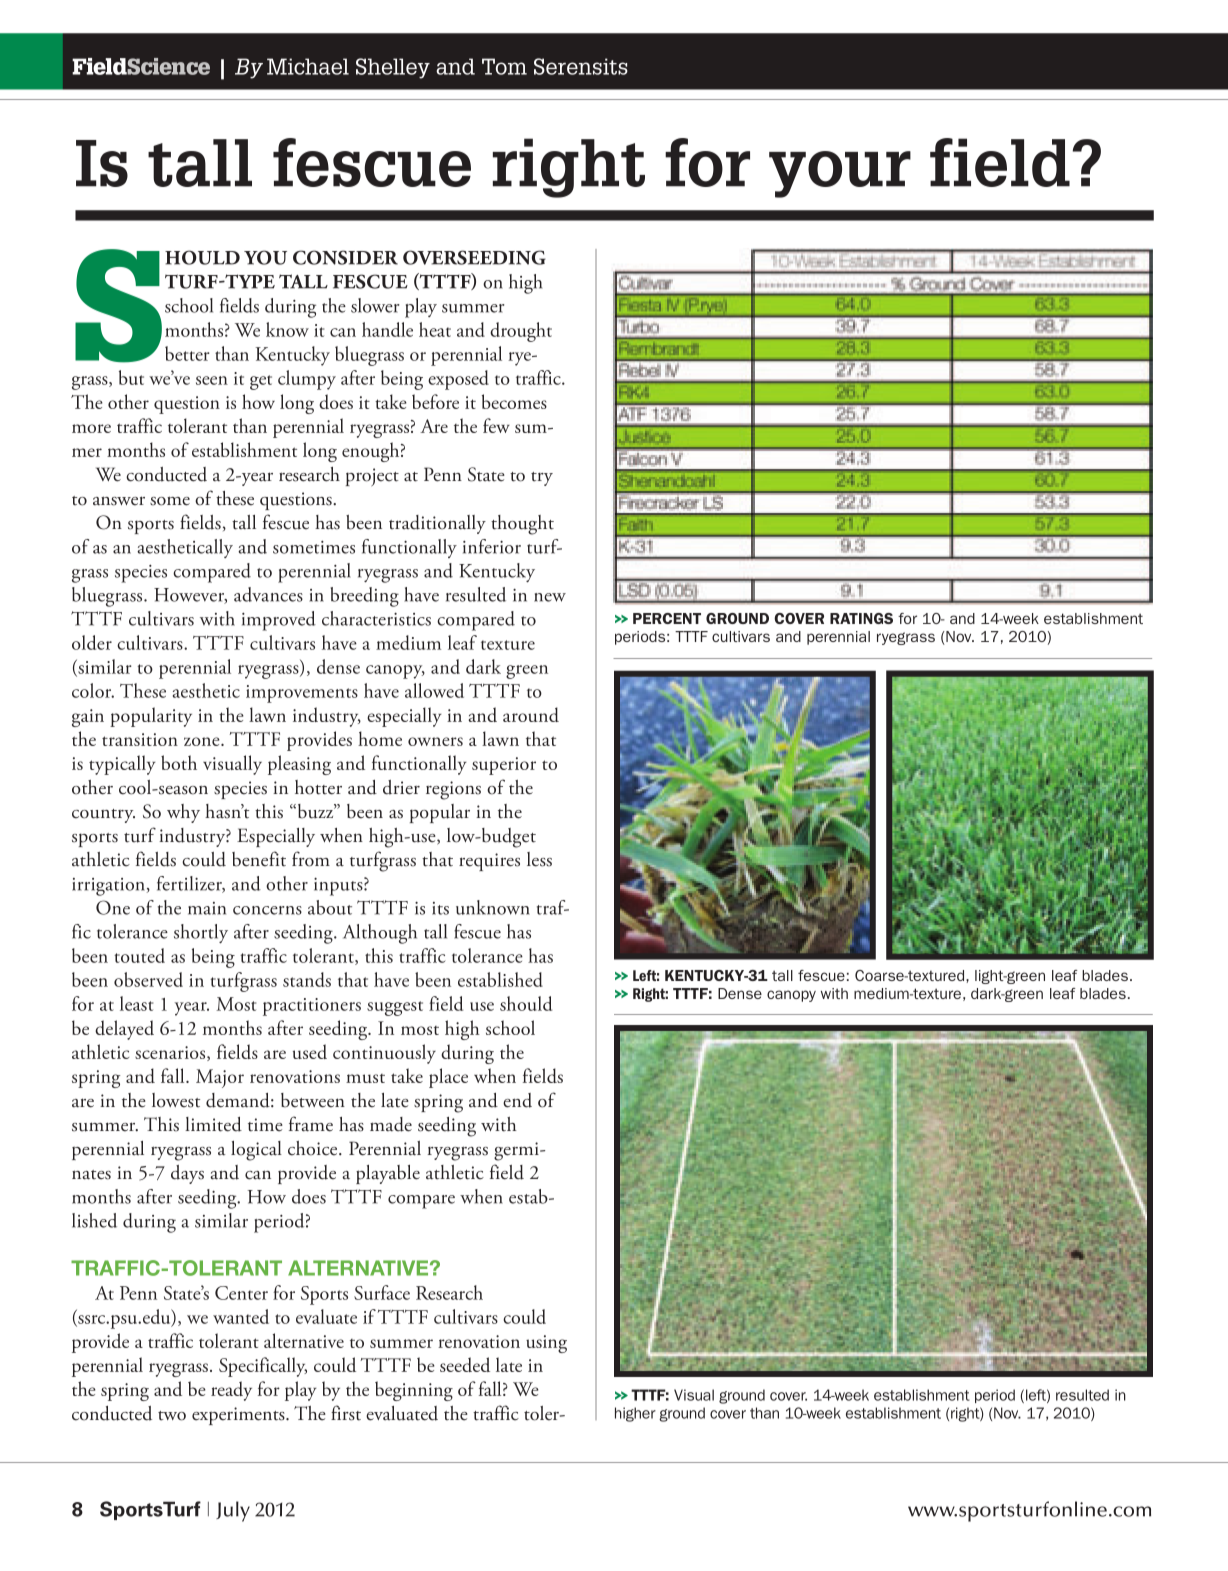  Describe the element at coordinates (308, 66) in the document. I see `Michael` at that location.
